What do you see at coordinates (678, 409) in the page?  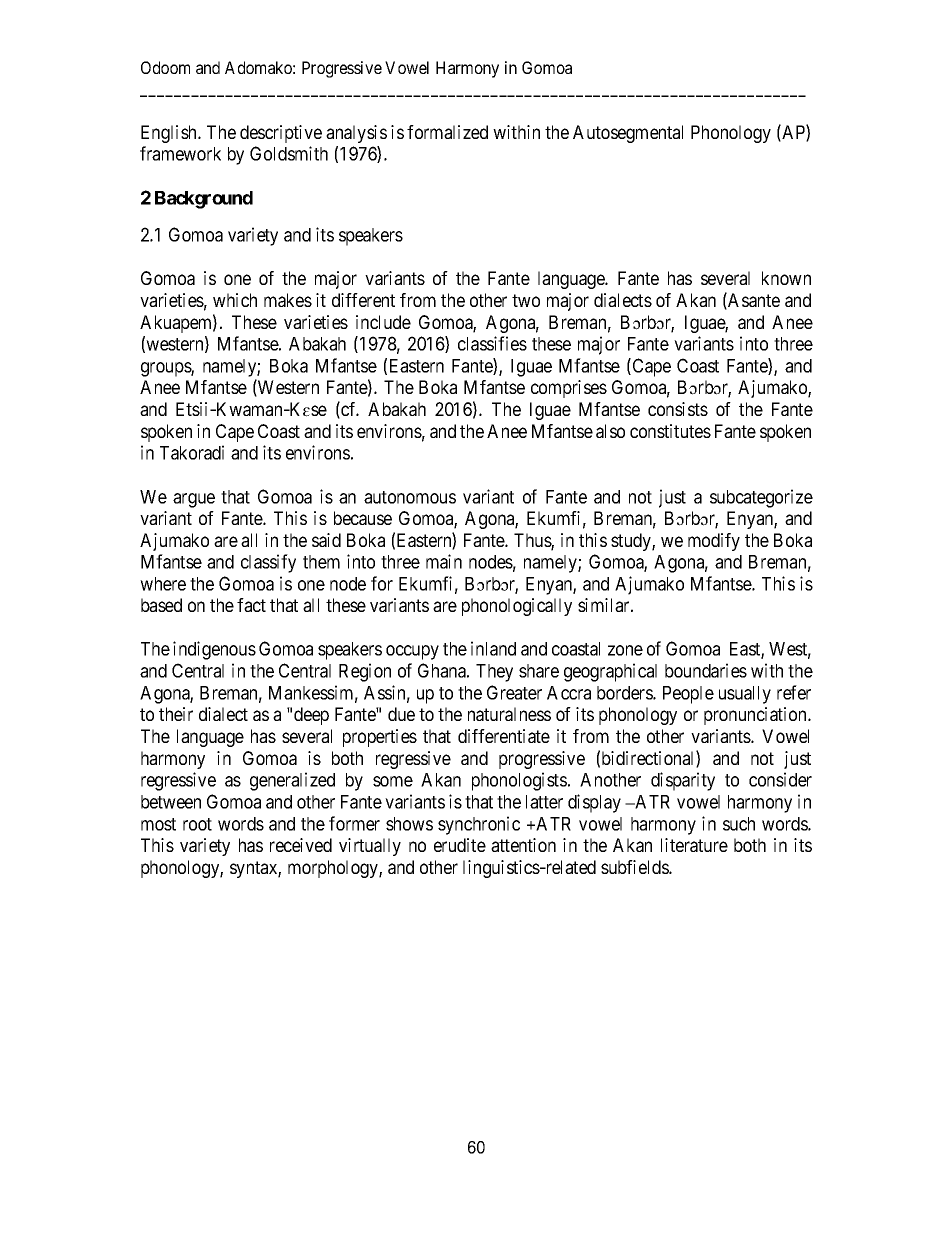 I see `consists` at bounding box center [678, 409].
